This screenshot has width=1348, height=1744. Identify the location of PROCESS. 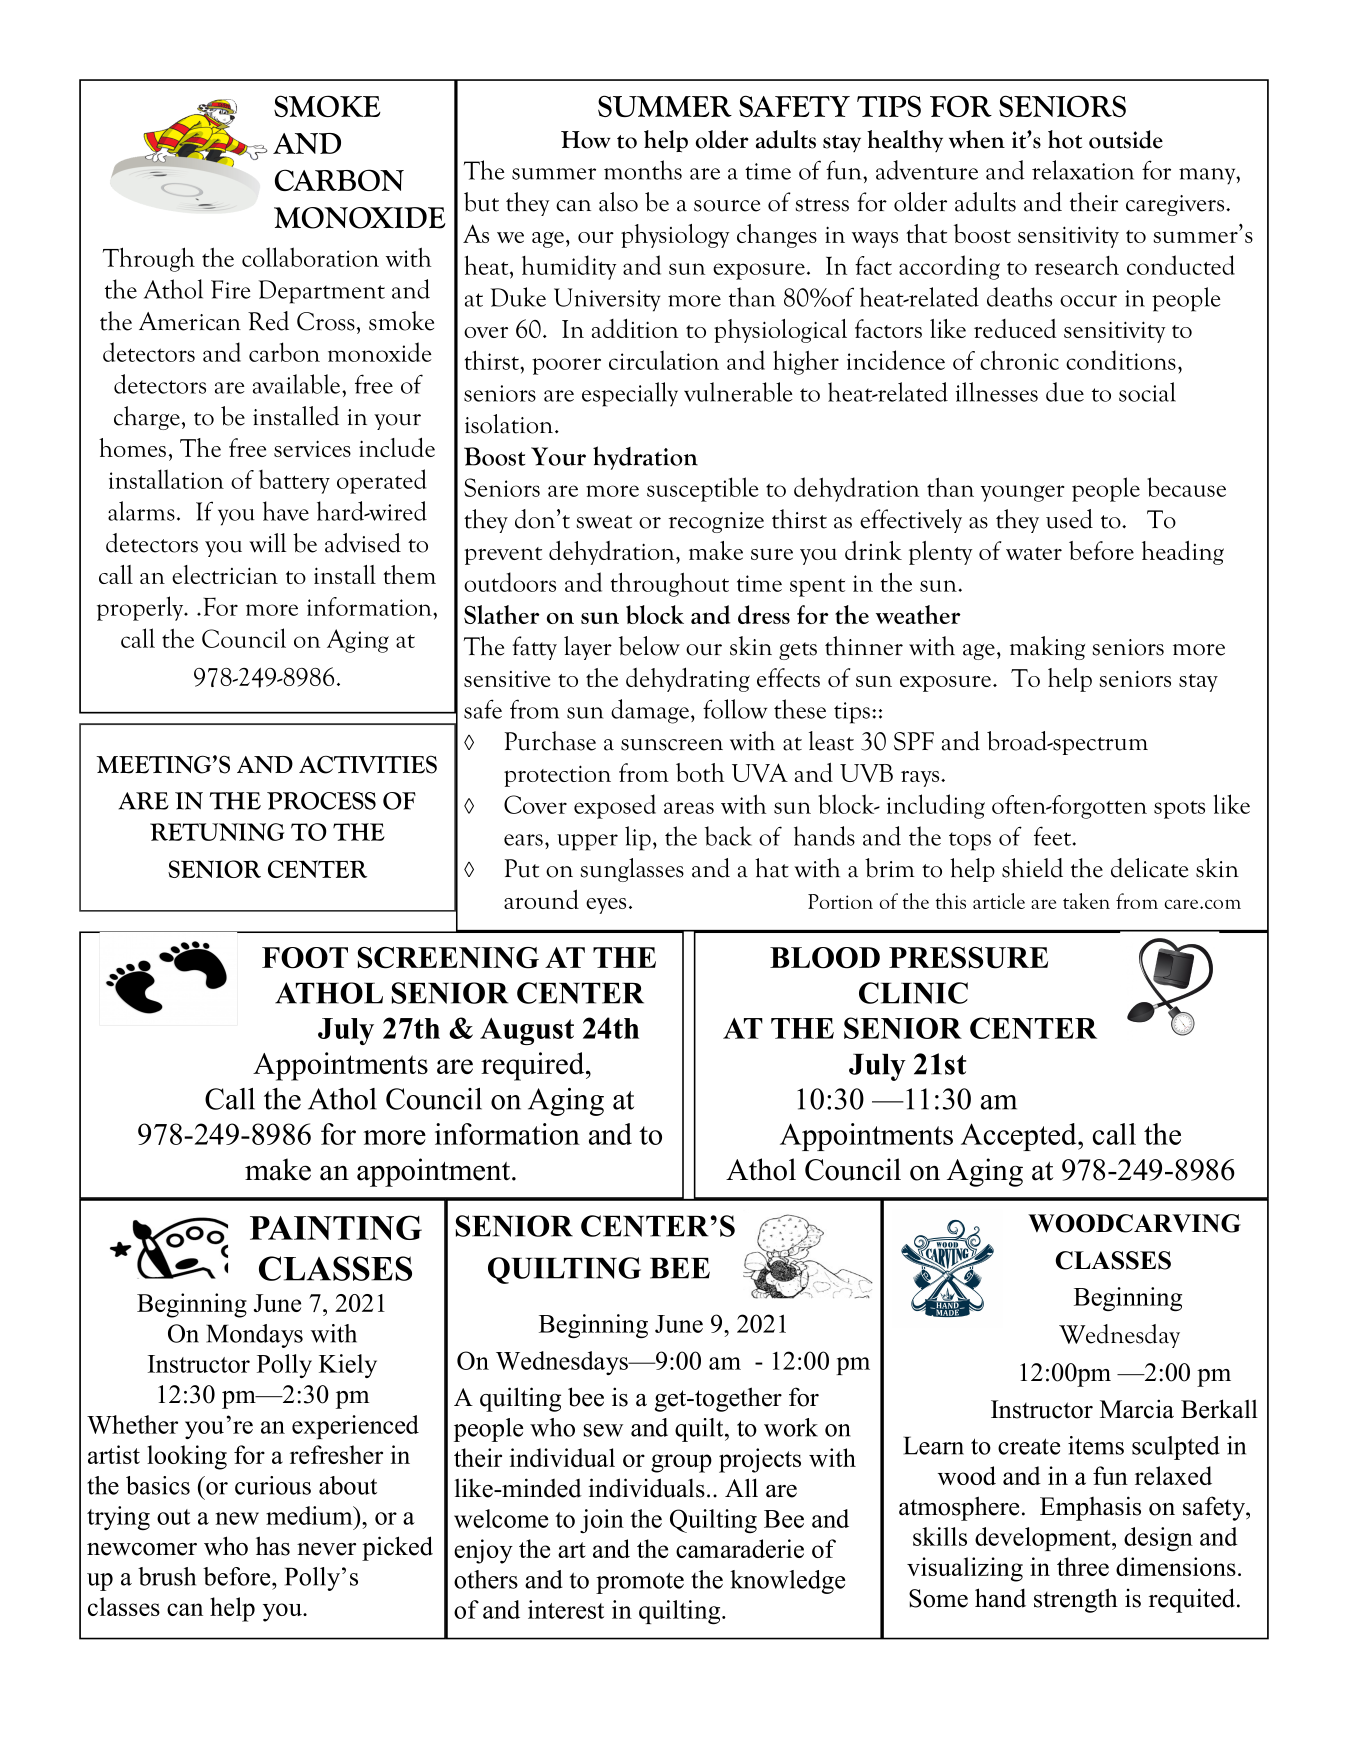
(321, 801).
